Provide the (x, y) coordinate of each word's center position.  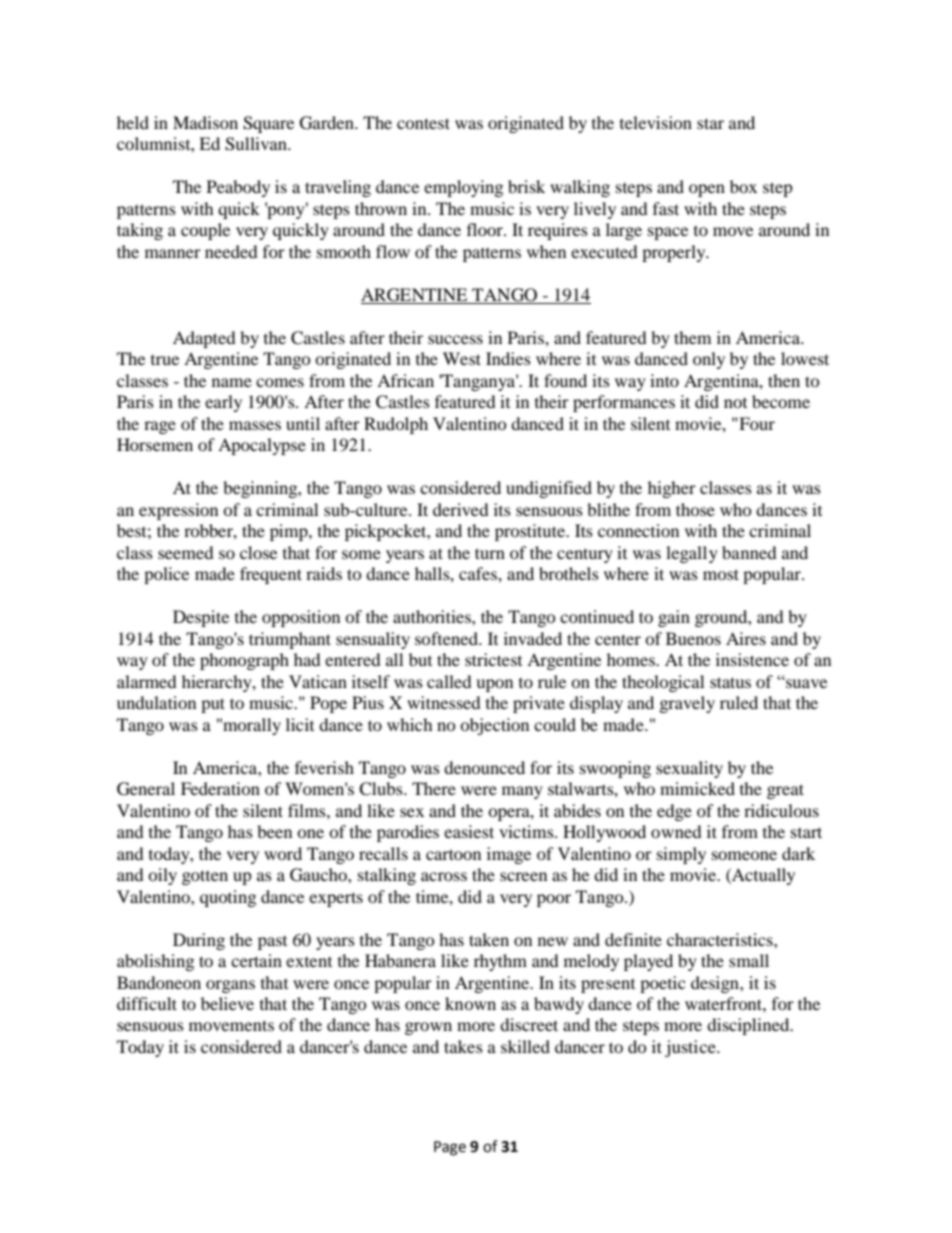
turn (490, 553)
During (199, 941)
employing (463, 188)
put (213, 705)
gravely (687, 704)
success (455, 339)
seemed (186, 552)
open (707, 190)
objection (494, 726)
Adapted (204, 339)
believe (227, 1003)
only (709, 360)
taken (489, 939)
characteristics (721, 939)
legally (692, 554)
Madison (205, 122)
